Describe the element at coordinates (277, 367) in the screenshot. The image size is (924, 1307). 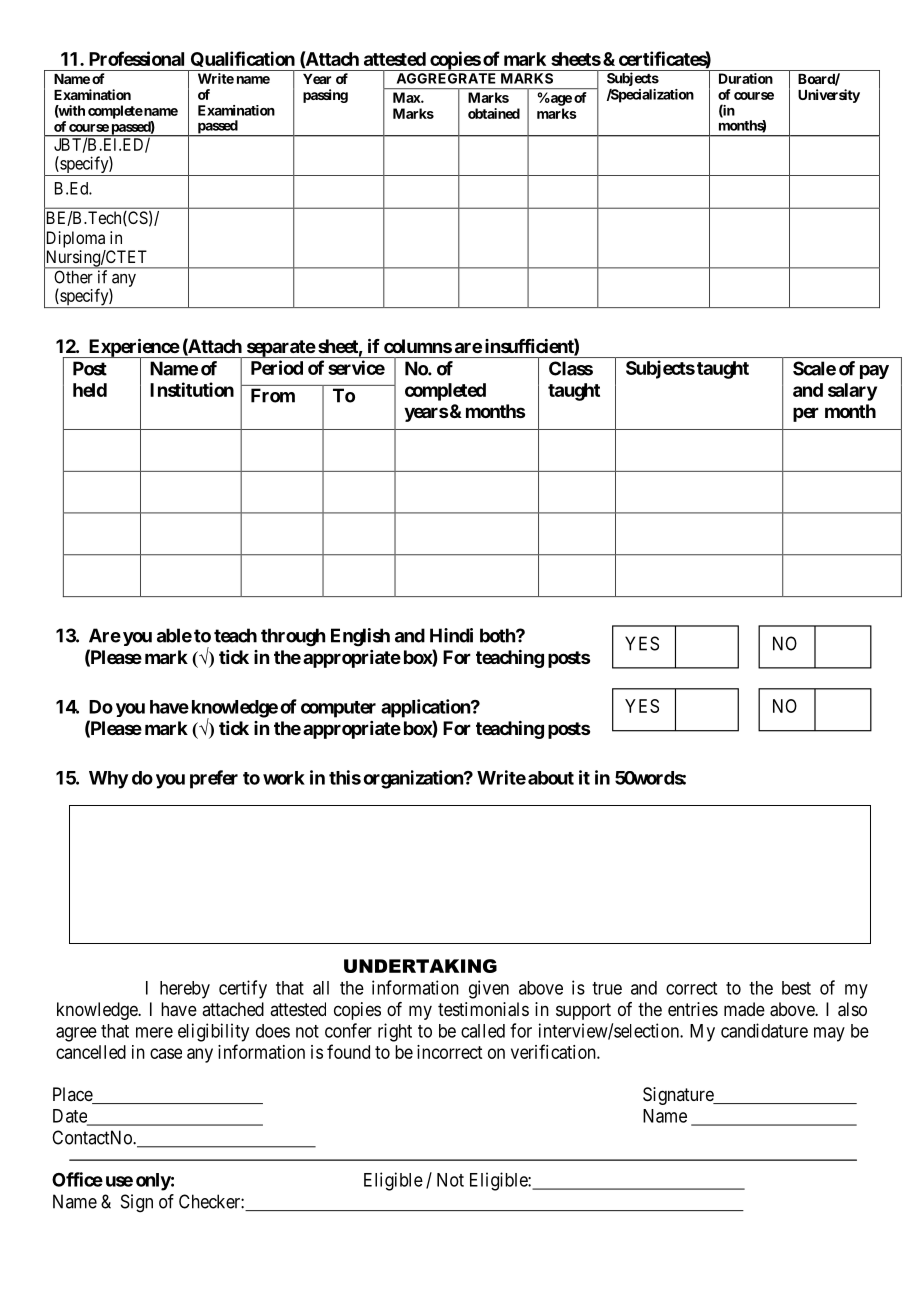
I see `Period` at that location.
